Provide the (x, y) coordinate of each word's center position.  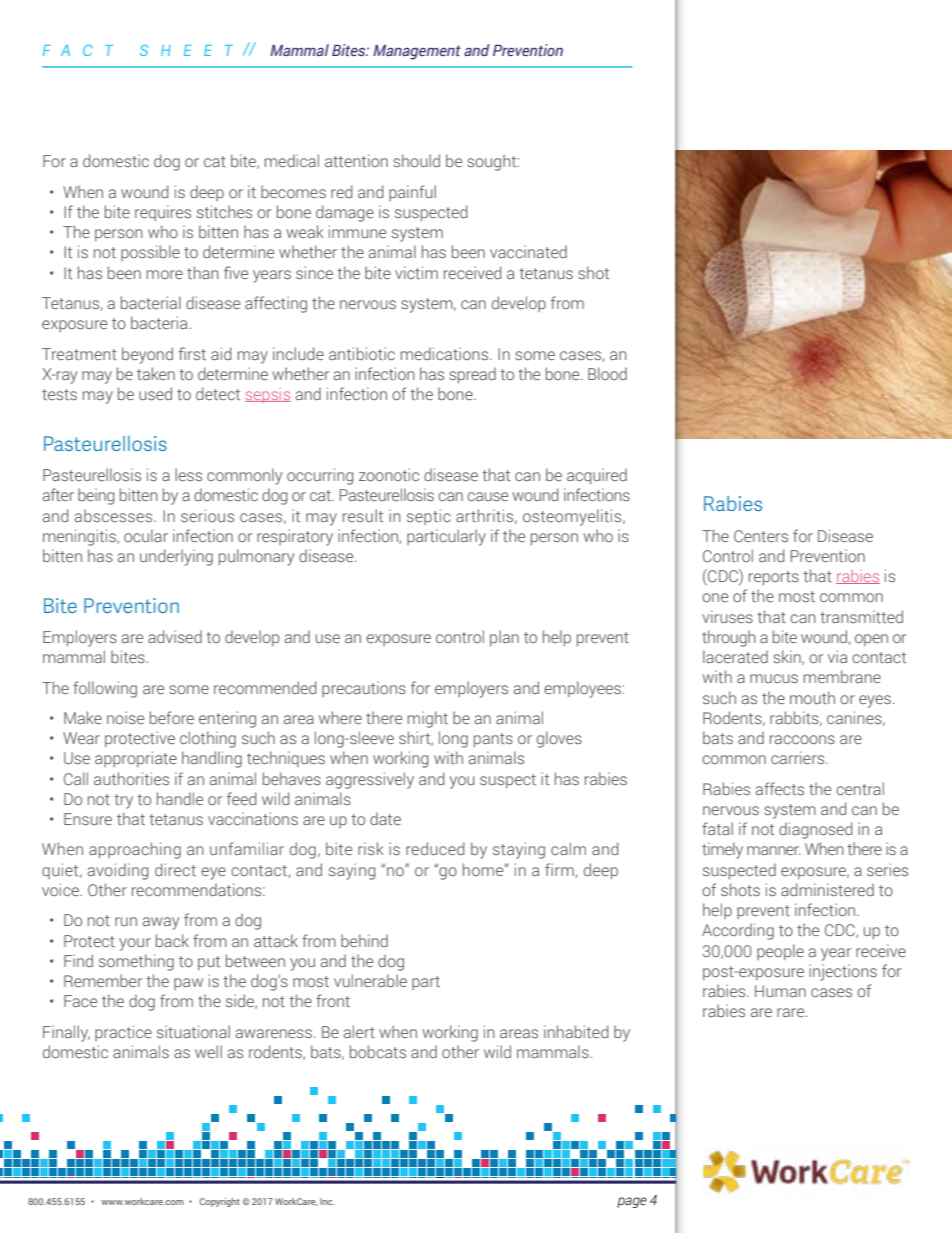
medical (292, 160)
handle (180, 798)
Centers (761, 536)
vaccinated (528, 251)
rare (792, 1012)
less (188, 474)
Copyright (220, 1202)
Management (417, 52)
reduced (435, 848)
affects (780, 788)
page (632, 1202)
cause (487, 496)
